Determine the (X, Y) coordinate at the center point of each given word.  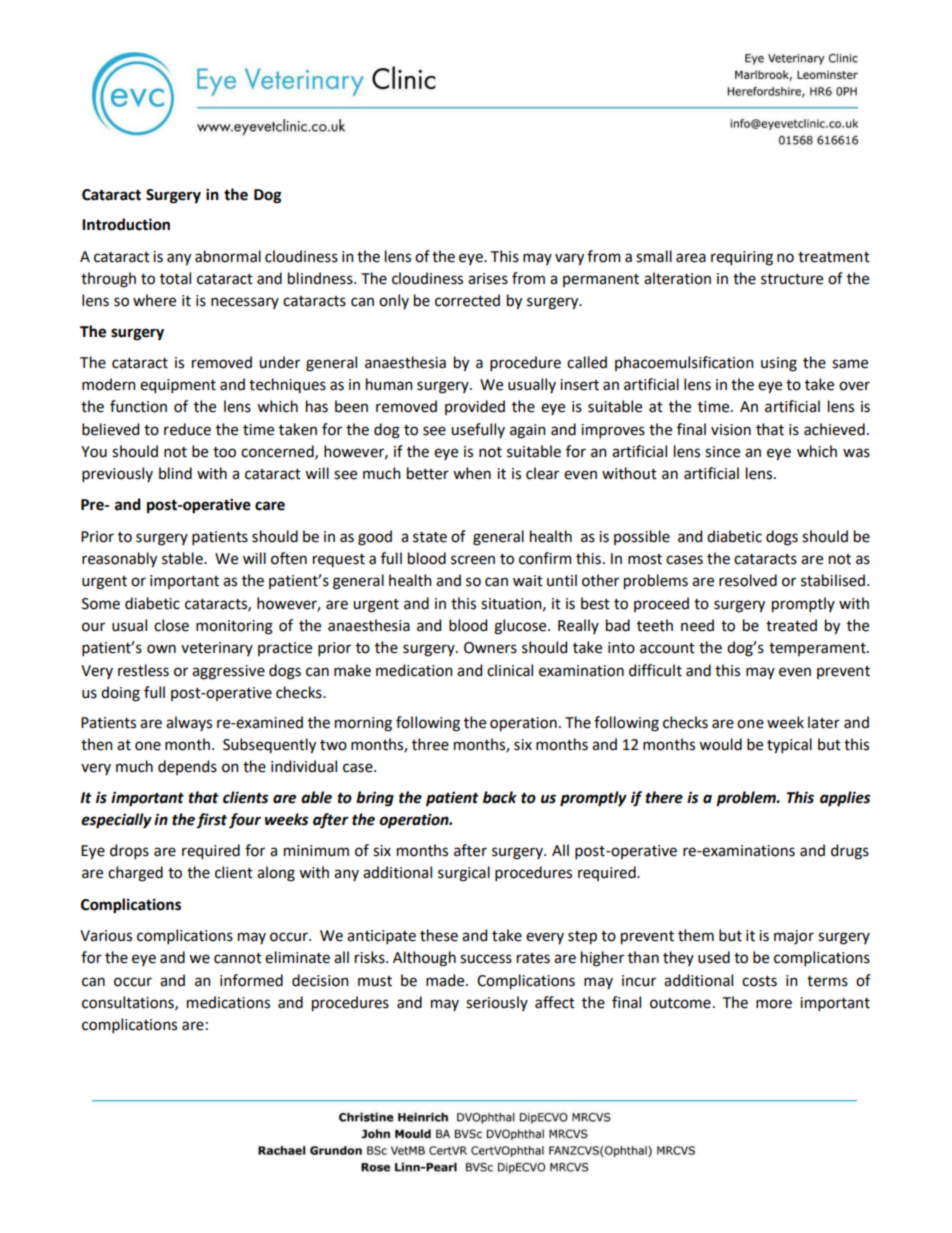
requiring (742, 258)
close (171, 625)
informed (251, 980)
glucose (521, 627)
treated (791, 625)
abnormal (228, 256)
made (446, 980)
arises (488, 279)
